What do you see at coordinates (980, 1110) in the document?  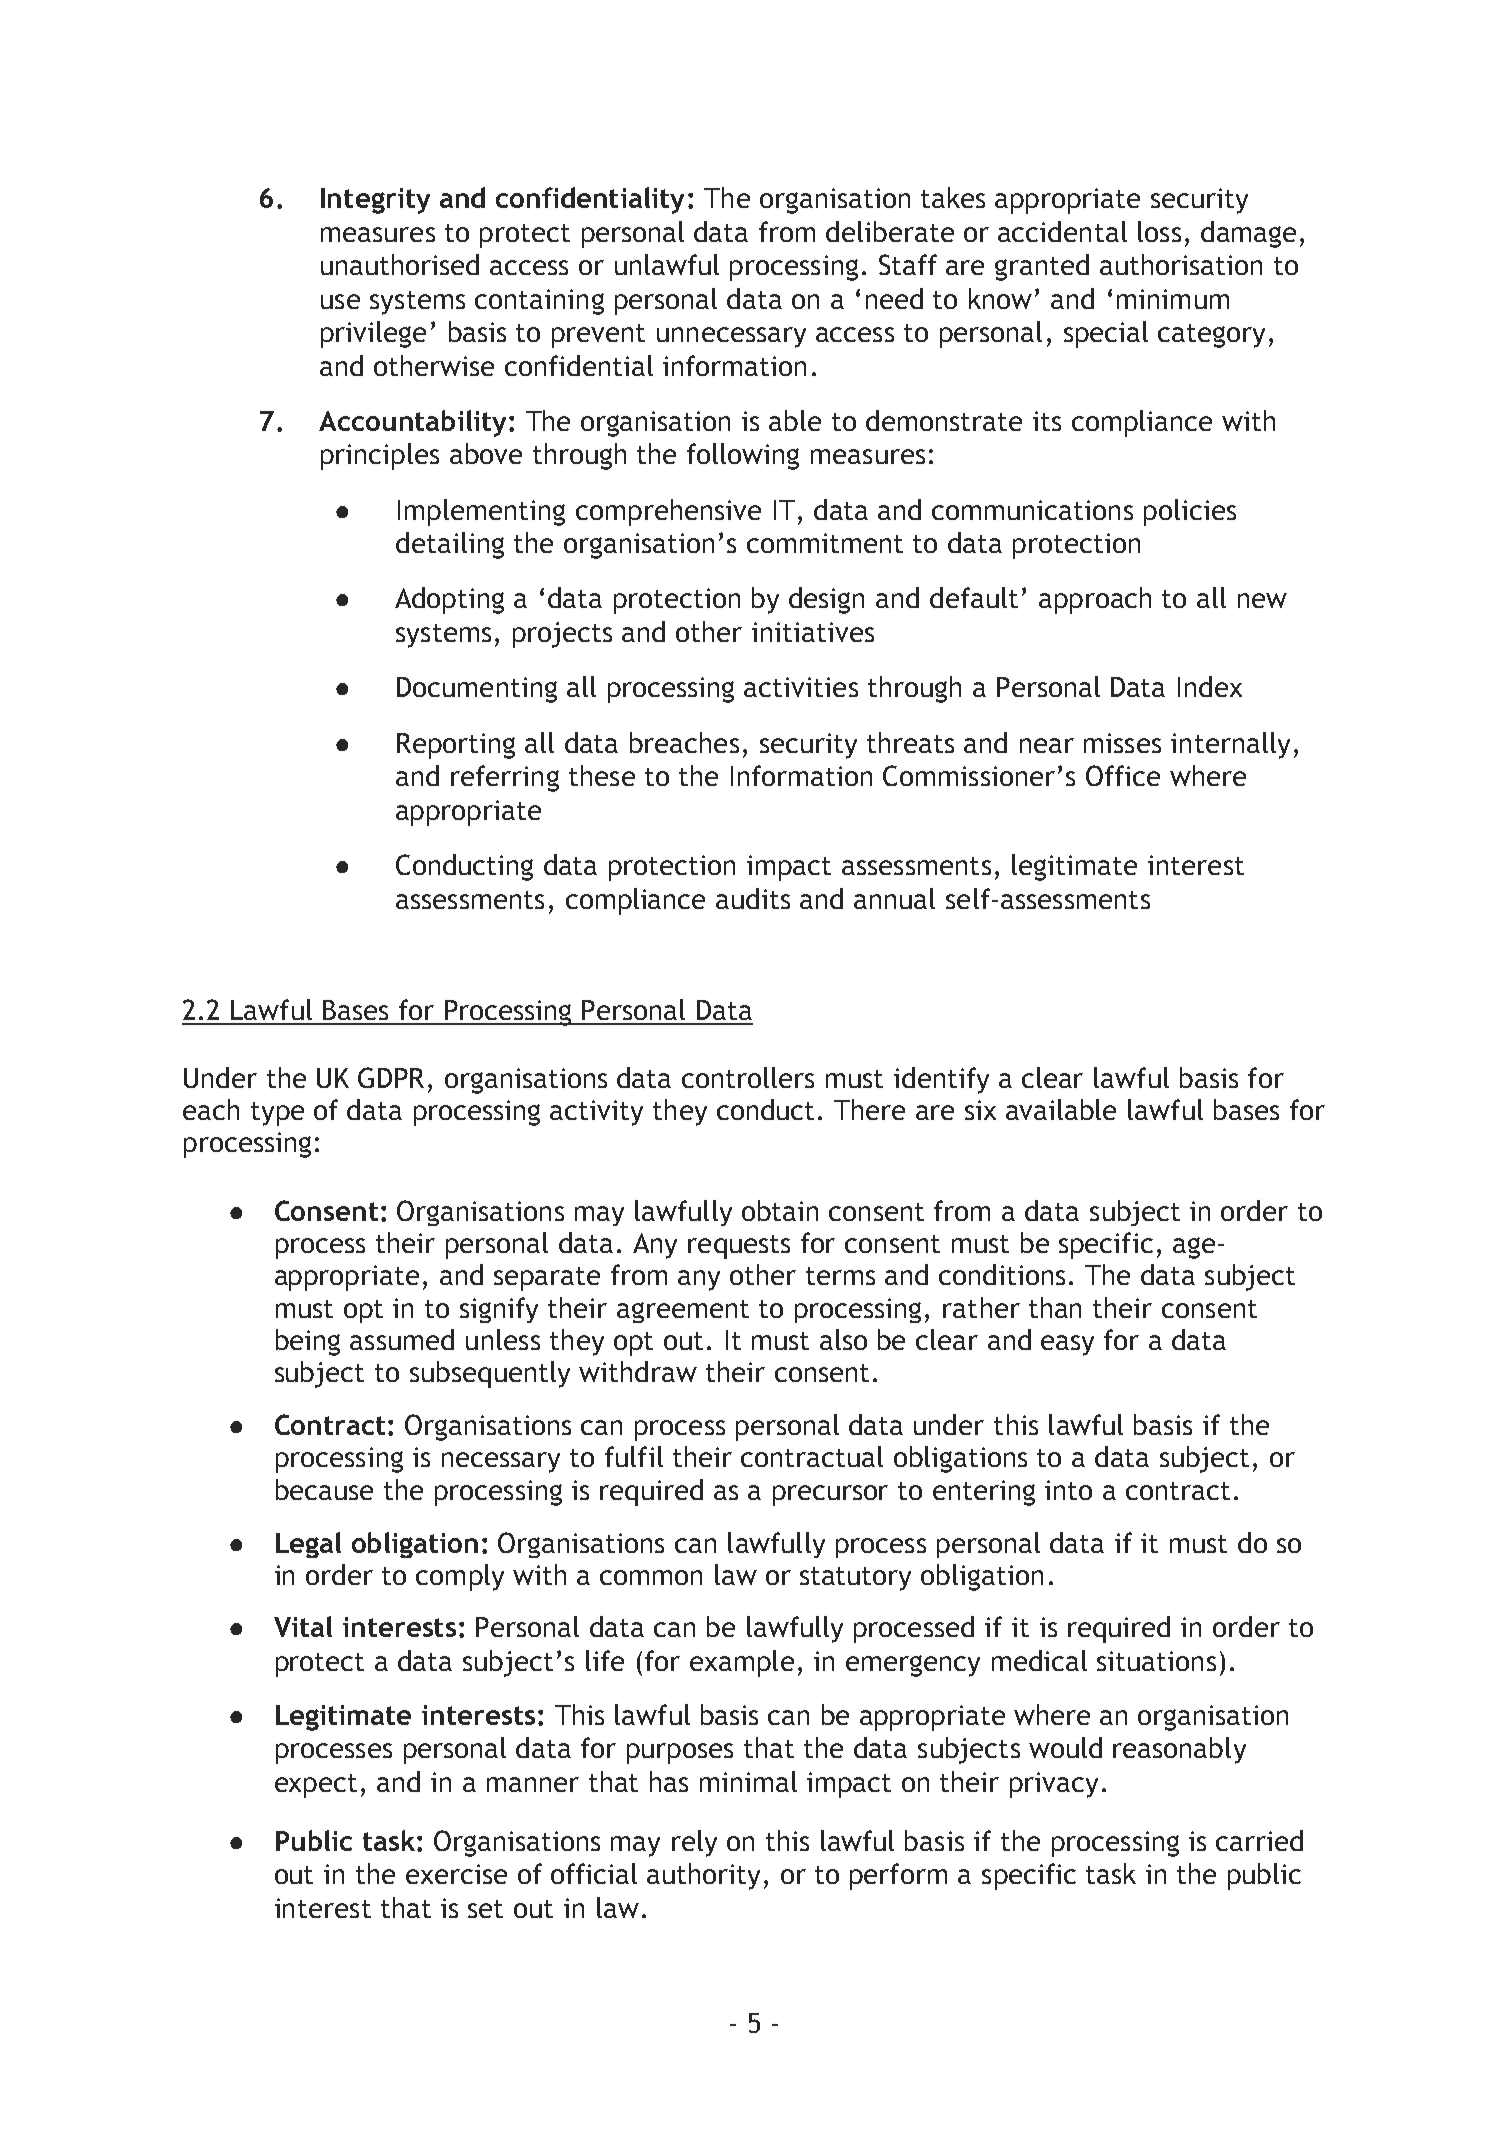 I see `six` at bounding box center [980, 1110].
